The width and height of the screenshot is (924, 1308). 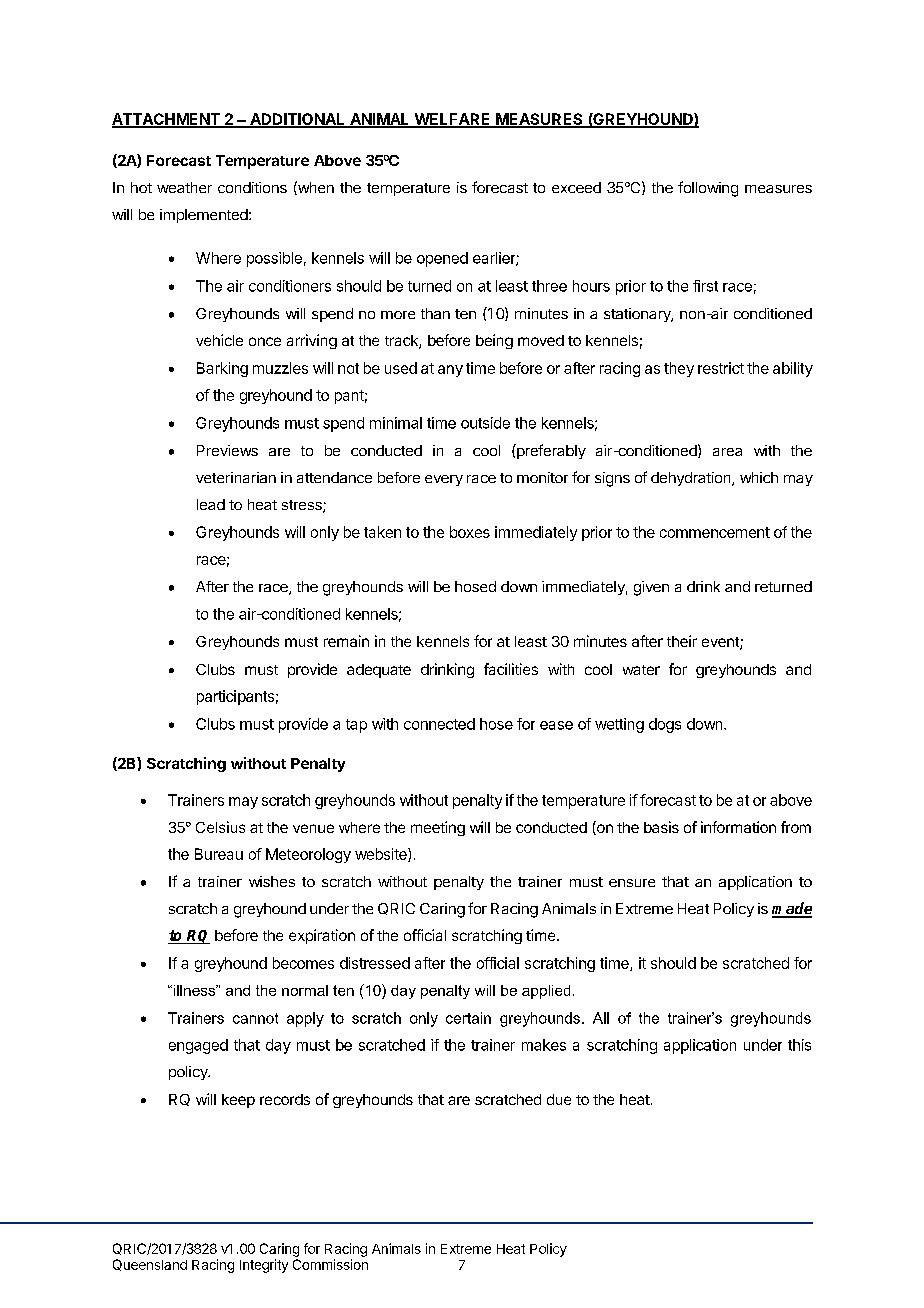 I want to click on certain, so click(x=468, y=1018).
